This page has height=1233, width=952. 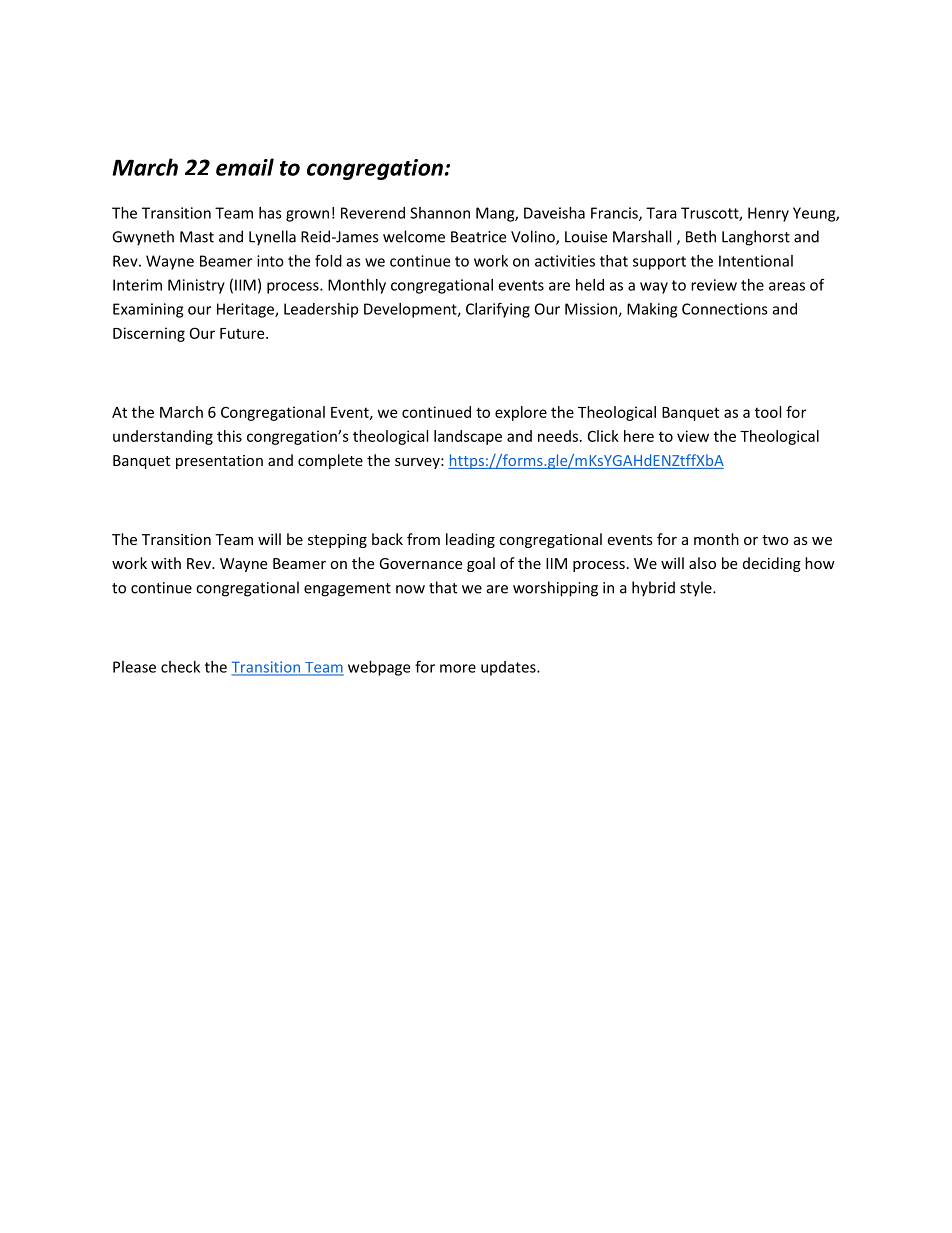 What do you see at coordinates (180, 667) in the page?
I see `check` at bounding box center [180, 667].
